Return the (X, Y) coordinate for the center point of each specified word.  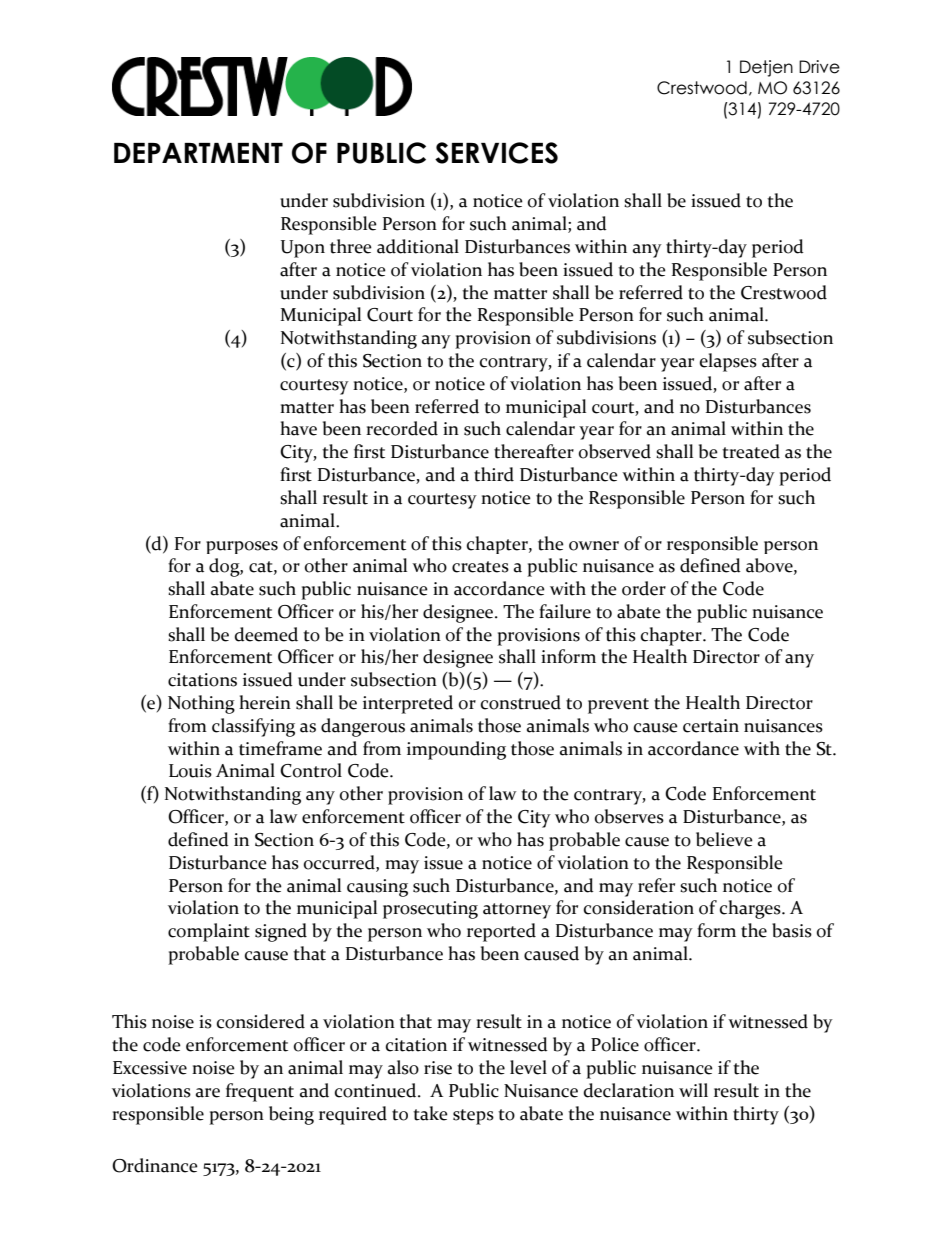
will (693, 1090)
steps (473, 1117)
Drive (819, 67)
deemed (266, 634)
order (644, 588)
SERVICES (496, 153)
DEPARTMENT (198, 153)
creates (480, 567)
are (208, 1093)
